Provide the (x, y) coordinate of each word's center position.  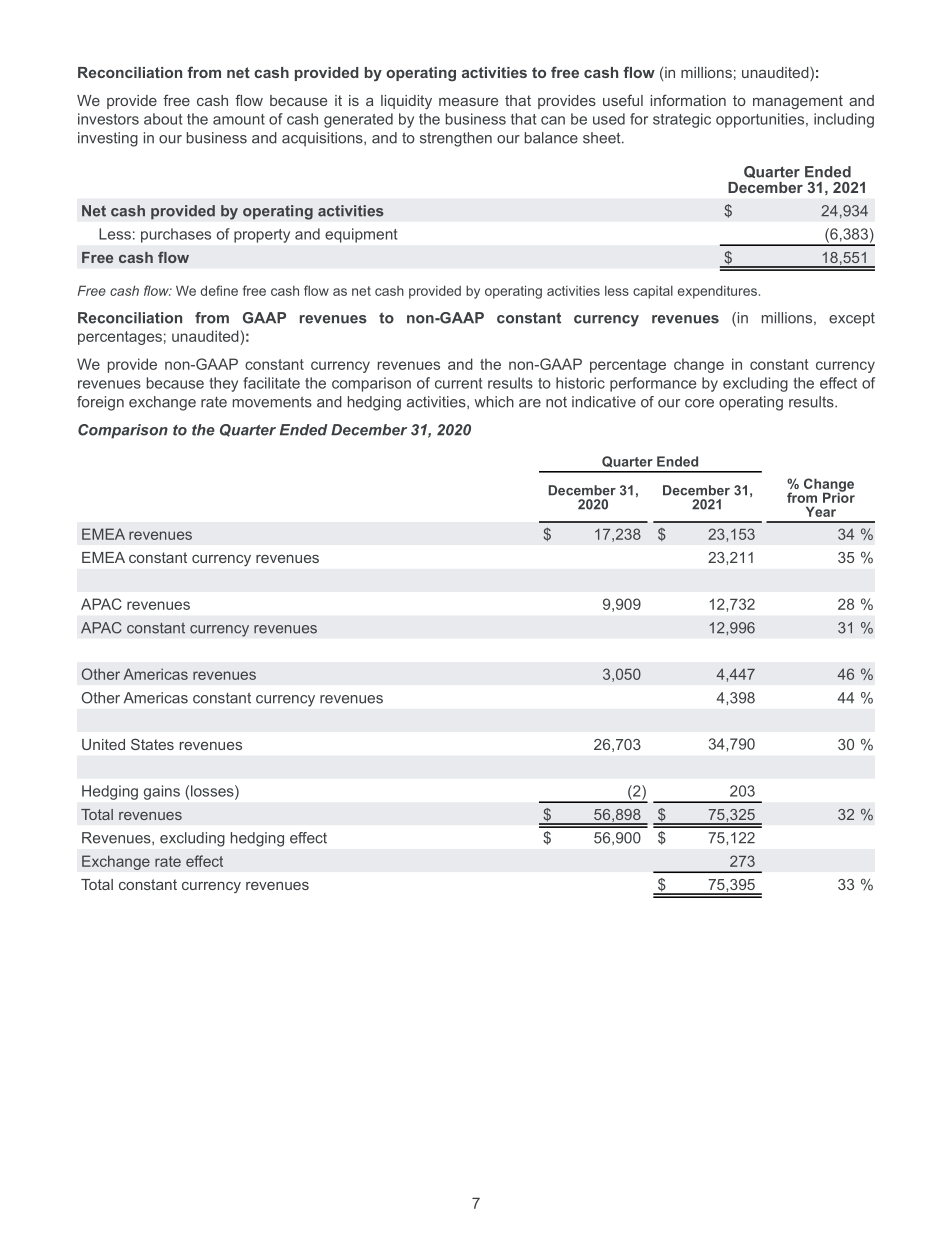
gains (162, 792)
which (494, 402)
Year (821, 511)
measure (468, 102)
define (219, 290)
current (458, 383)
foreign (100, 403)
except (852, 320)
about (163, 119)
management (798, 102)
